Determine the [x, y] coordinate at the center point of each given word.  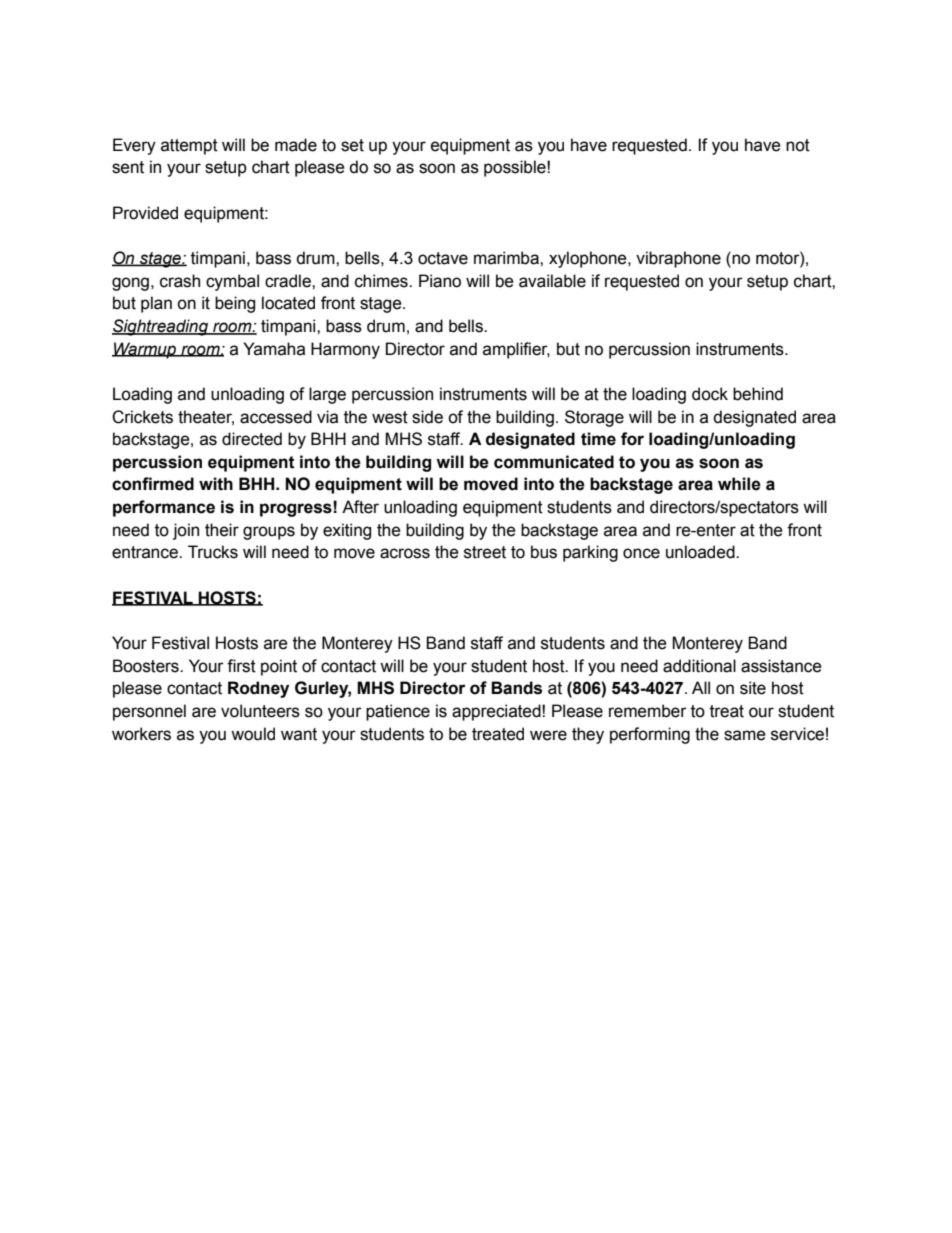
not [798, 145]
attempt [189, 147]
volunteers [260, 711]
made [296, 145]
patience [398, 712]
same [745, 735]
